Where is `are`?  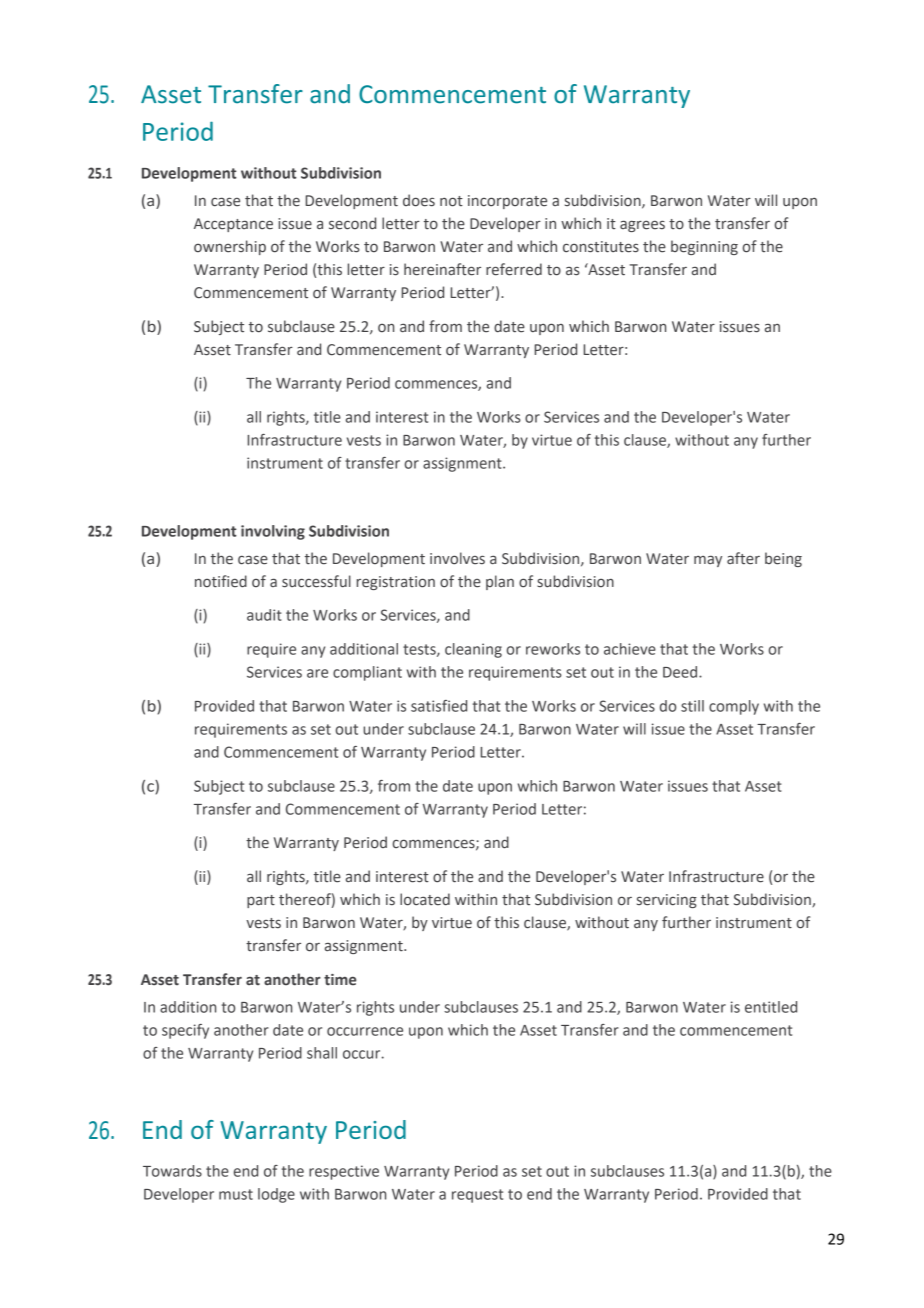
are is located at coordinates (317, 673).
